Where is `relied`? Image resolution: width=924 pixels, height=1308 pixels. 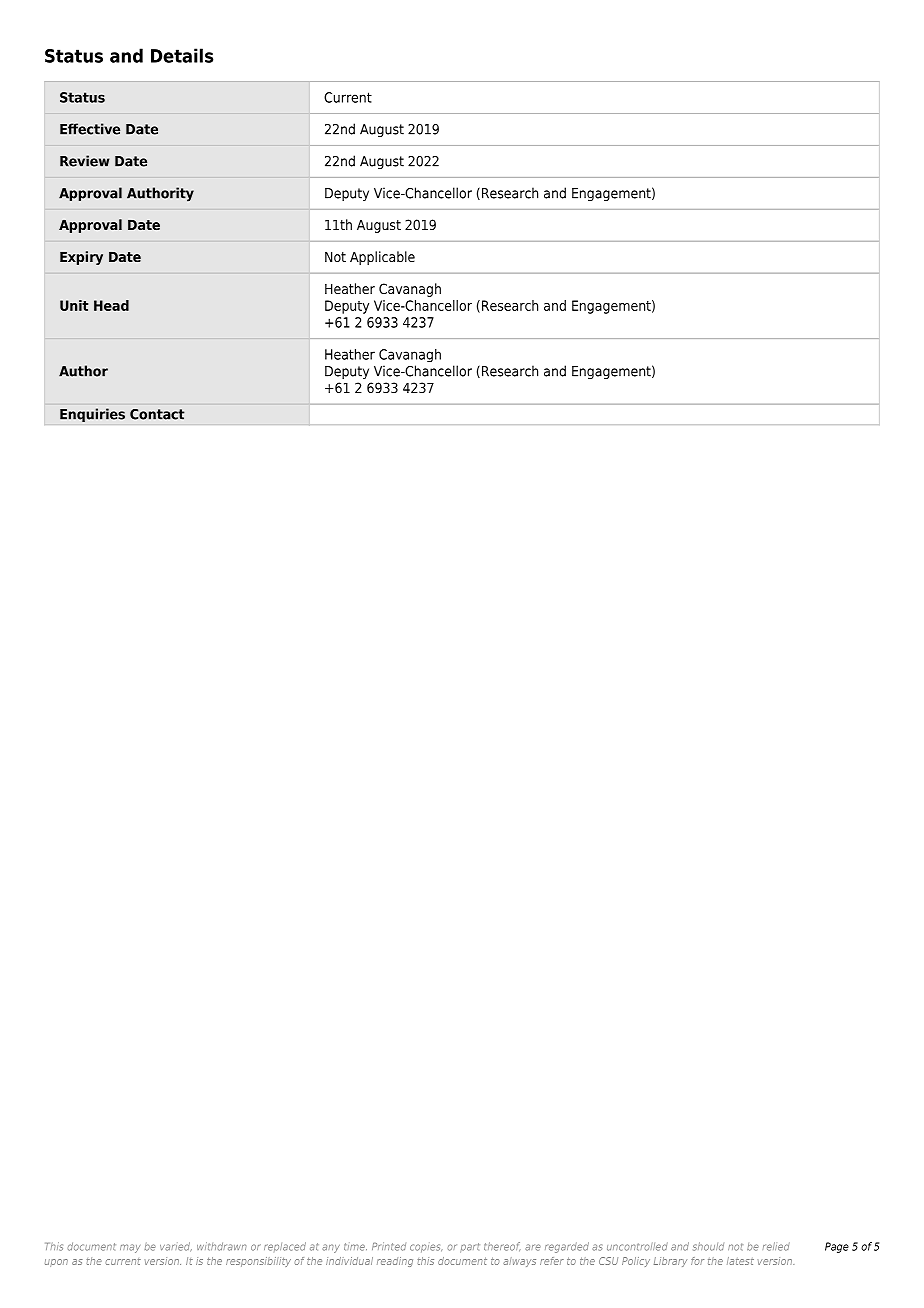
relied is located at coordinates (776, 1246).
